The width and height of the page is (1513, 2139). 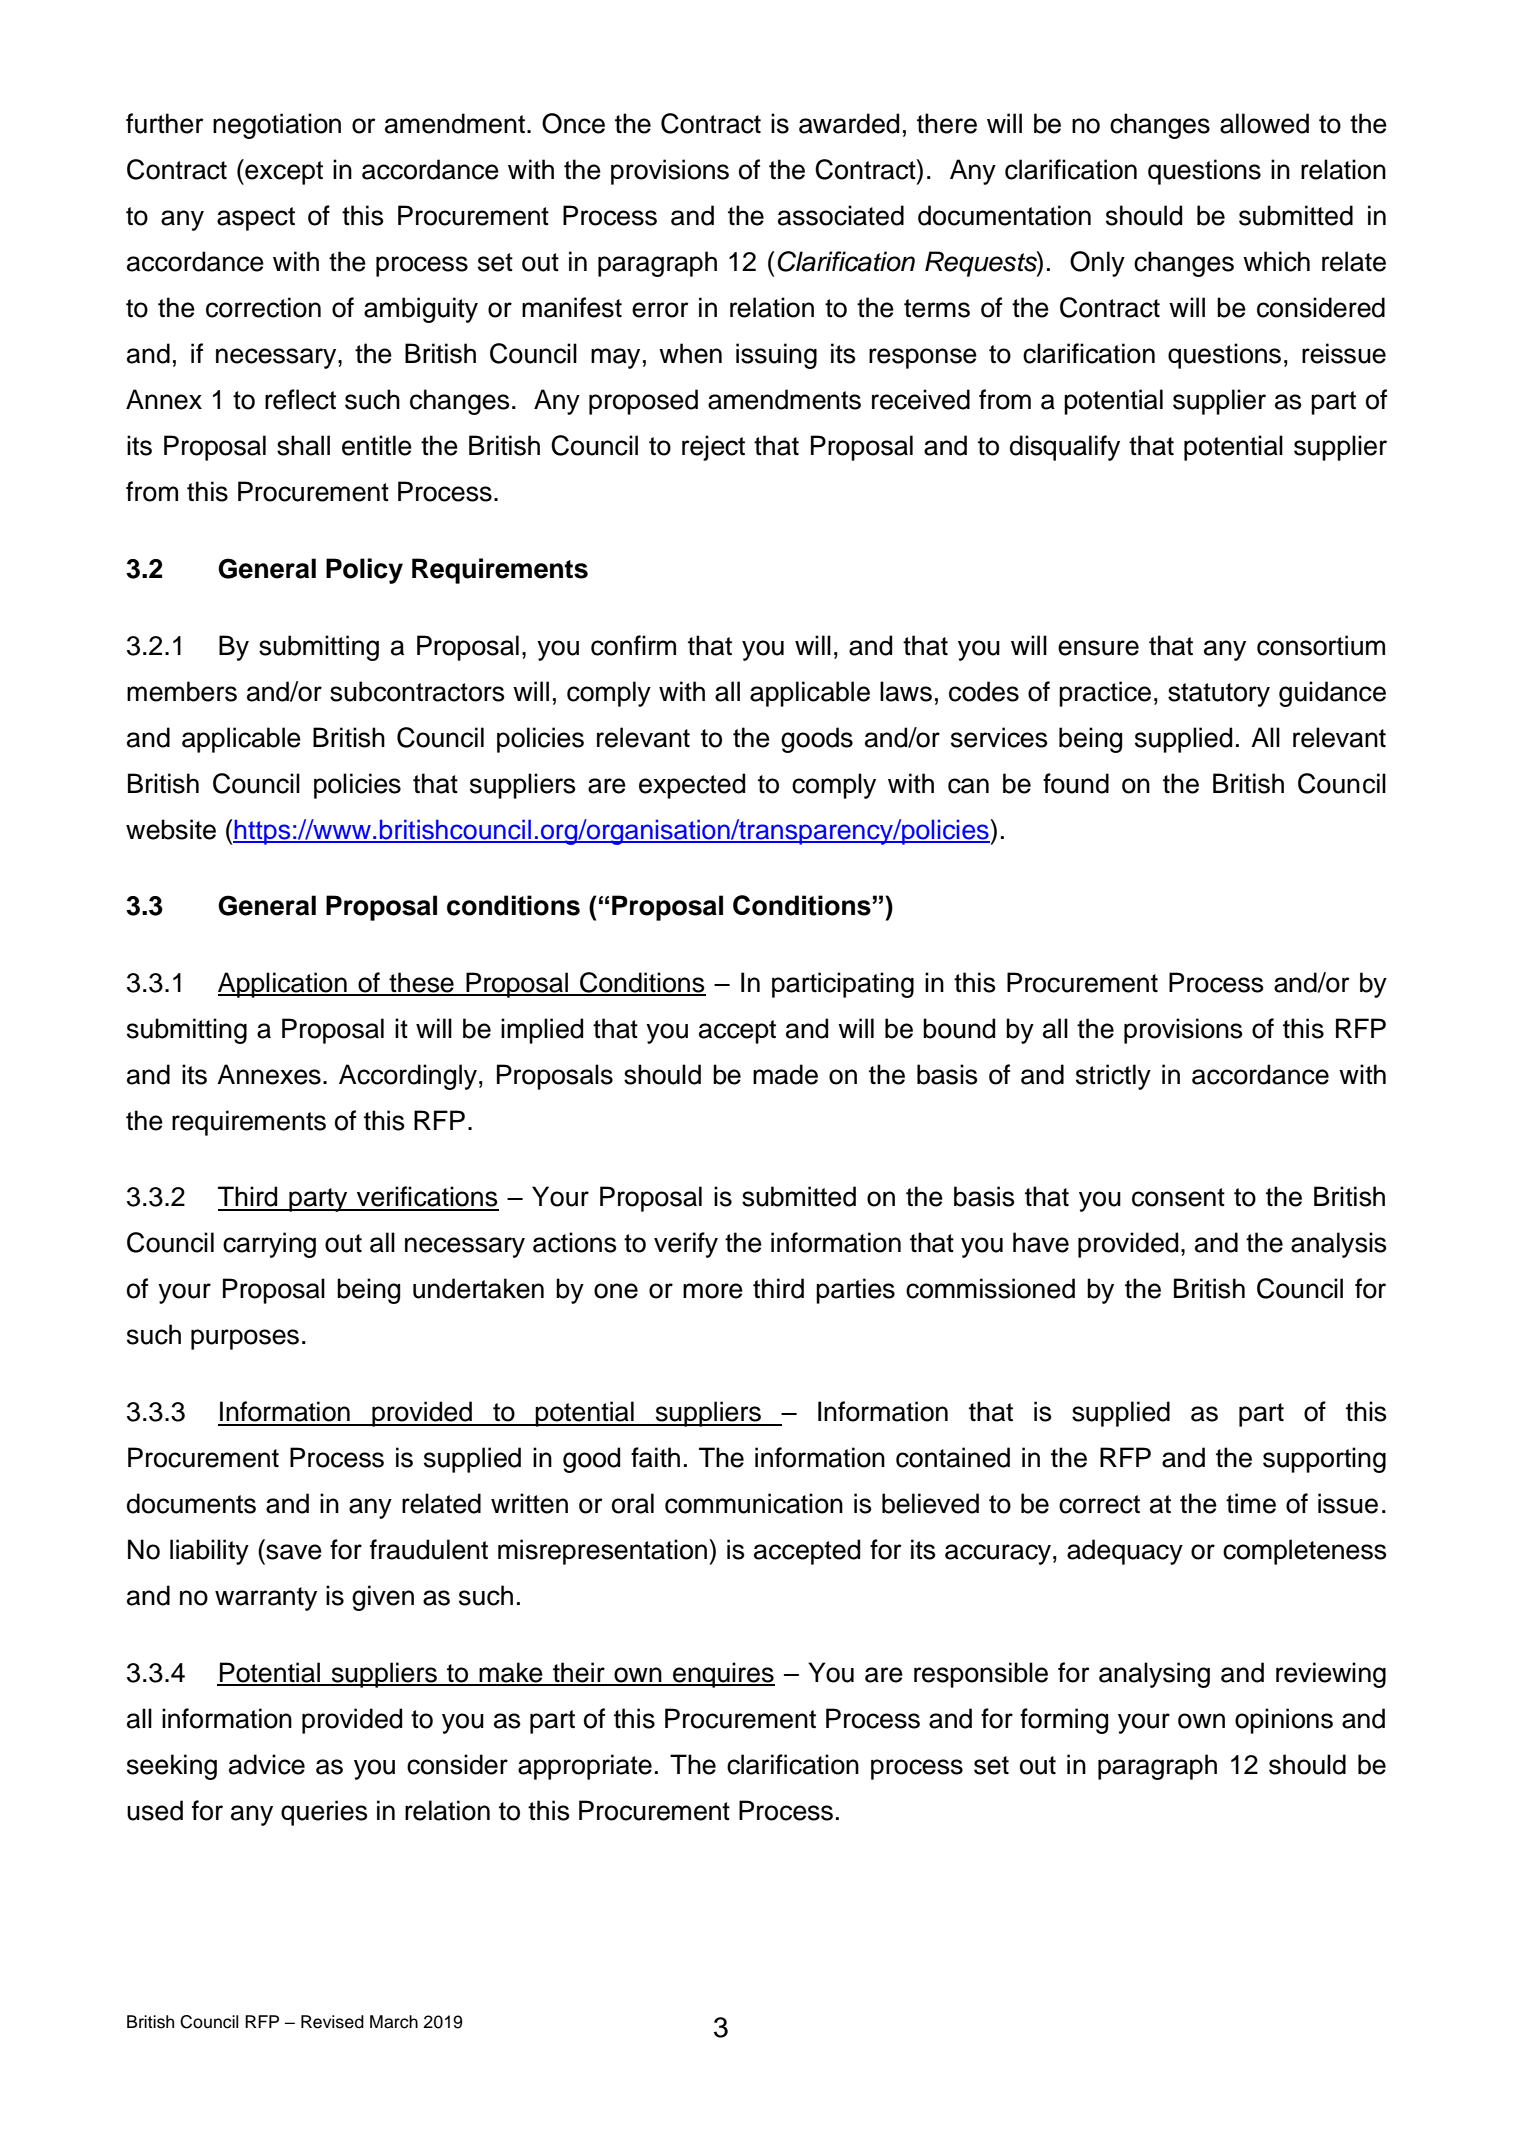 What do you see at coordinates (692, 786) in the page?
I see `expected` at bounding box center [692, 786].
